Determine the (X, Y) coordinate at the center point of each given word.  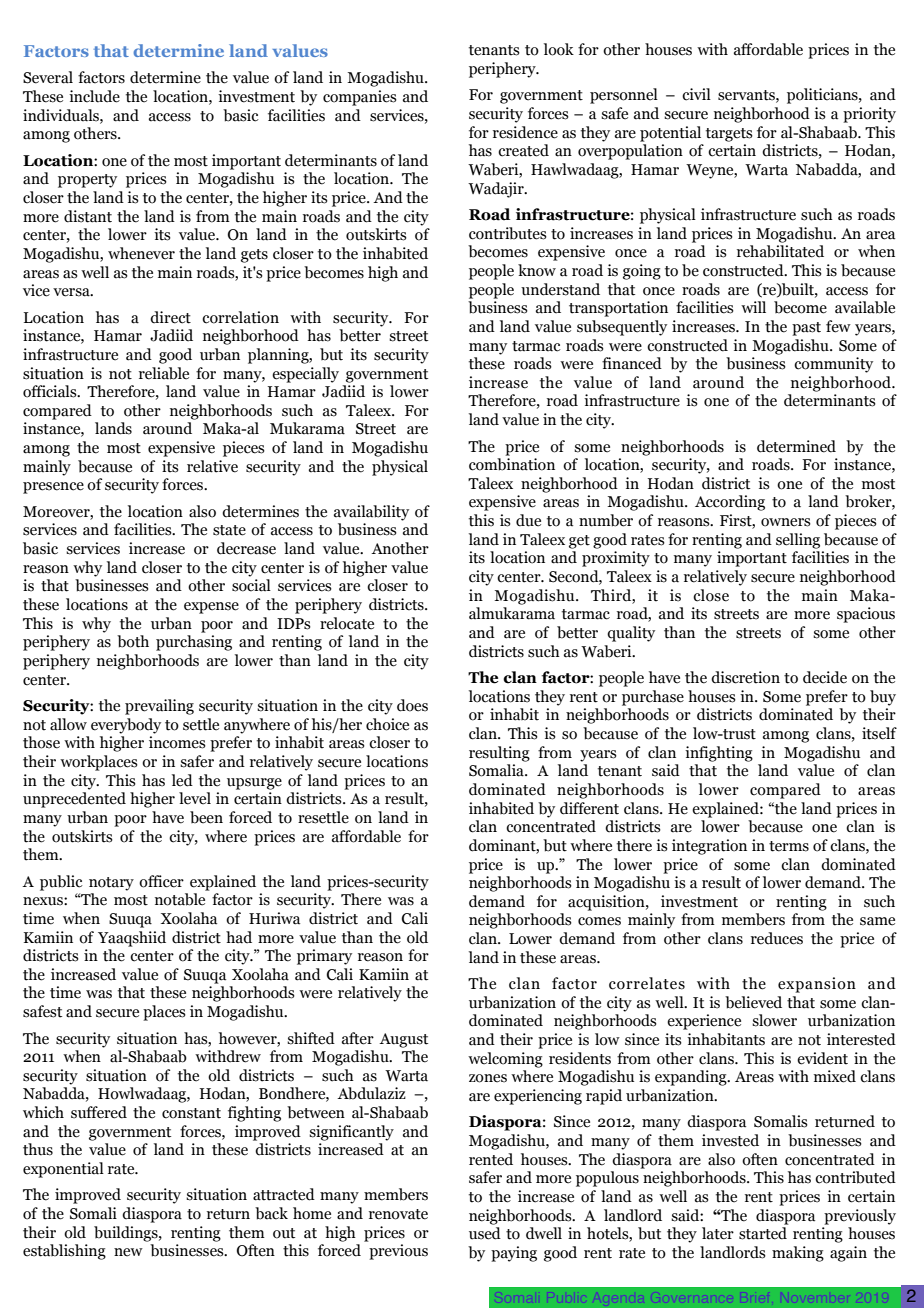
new (128, 1252)
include (94, 96)
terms (789, 846)
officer (161, 881)
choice (387, 724)
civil (696, 94)
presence (53, 488)
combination (512, 464)
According (730, 503)
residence (525, 132)
